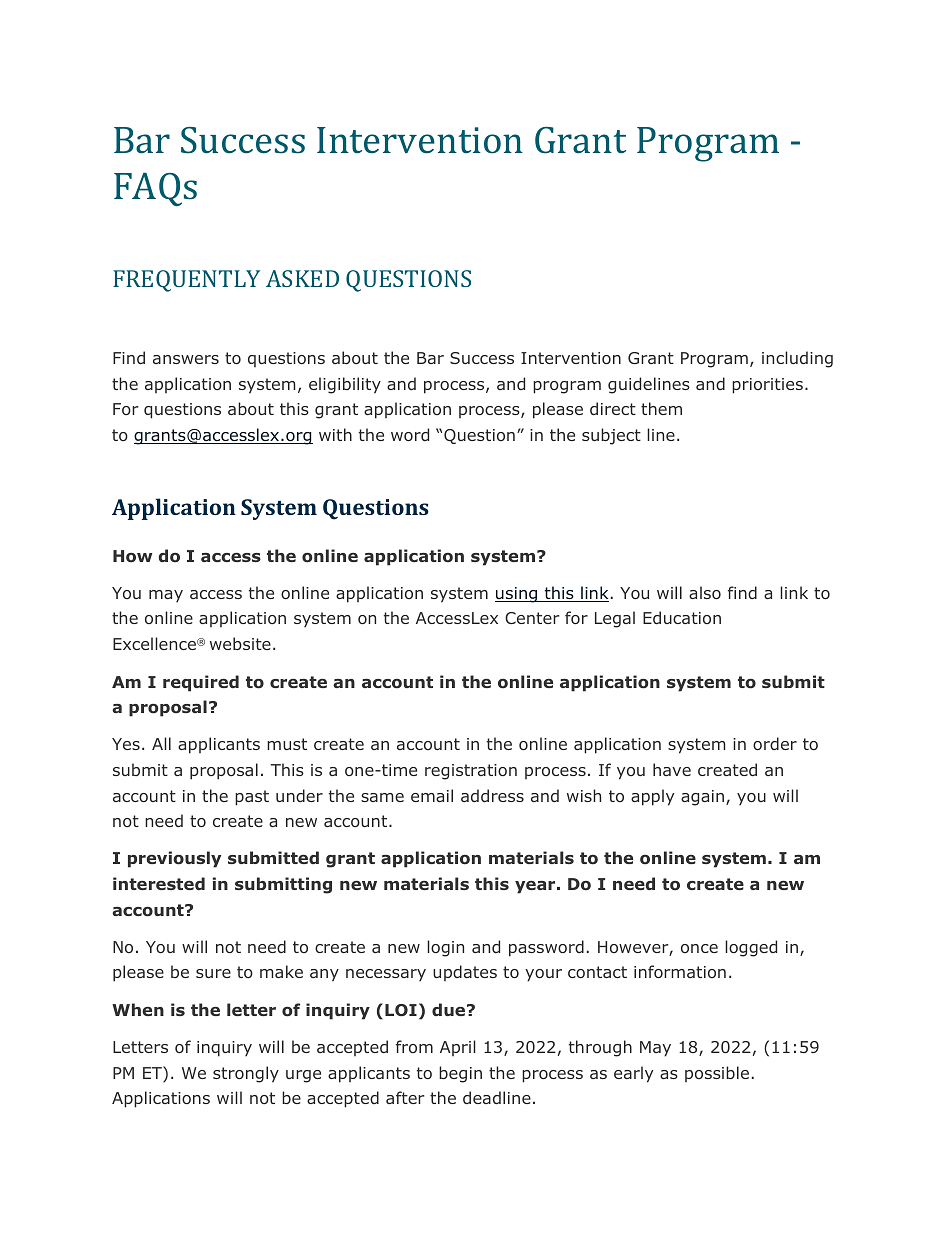  Describe the element at coordinates (460, 1074) in the image. I see `begin` at that location.
